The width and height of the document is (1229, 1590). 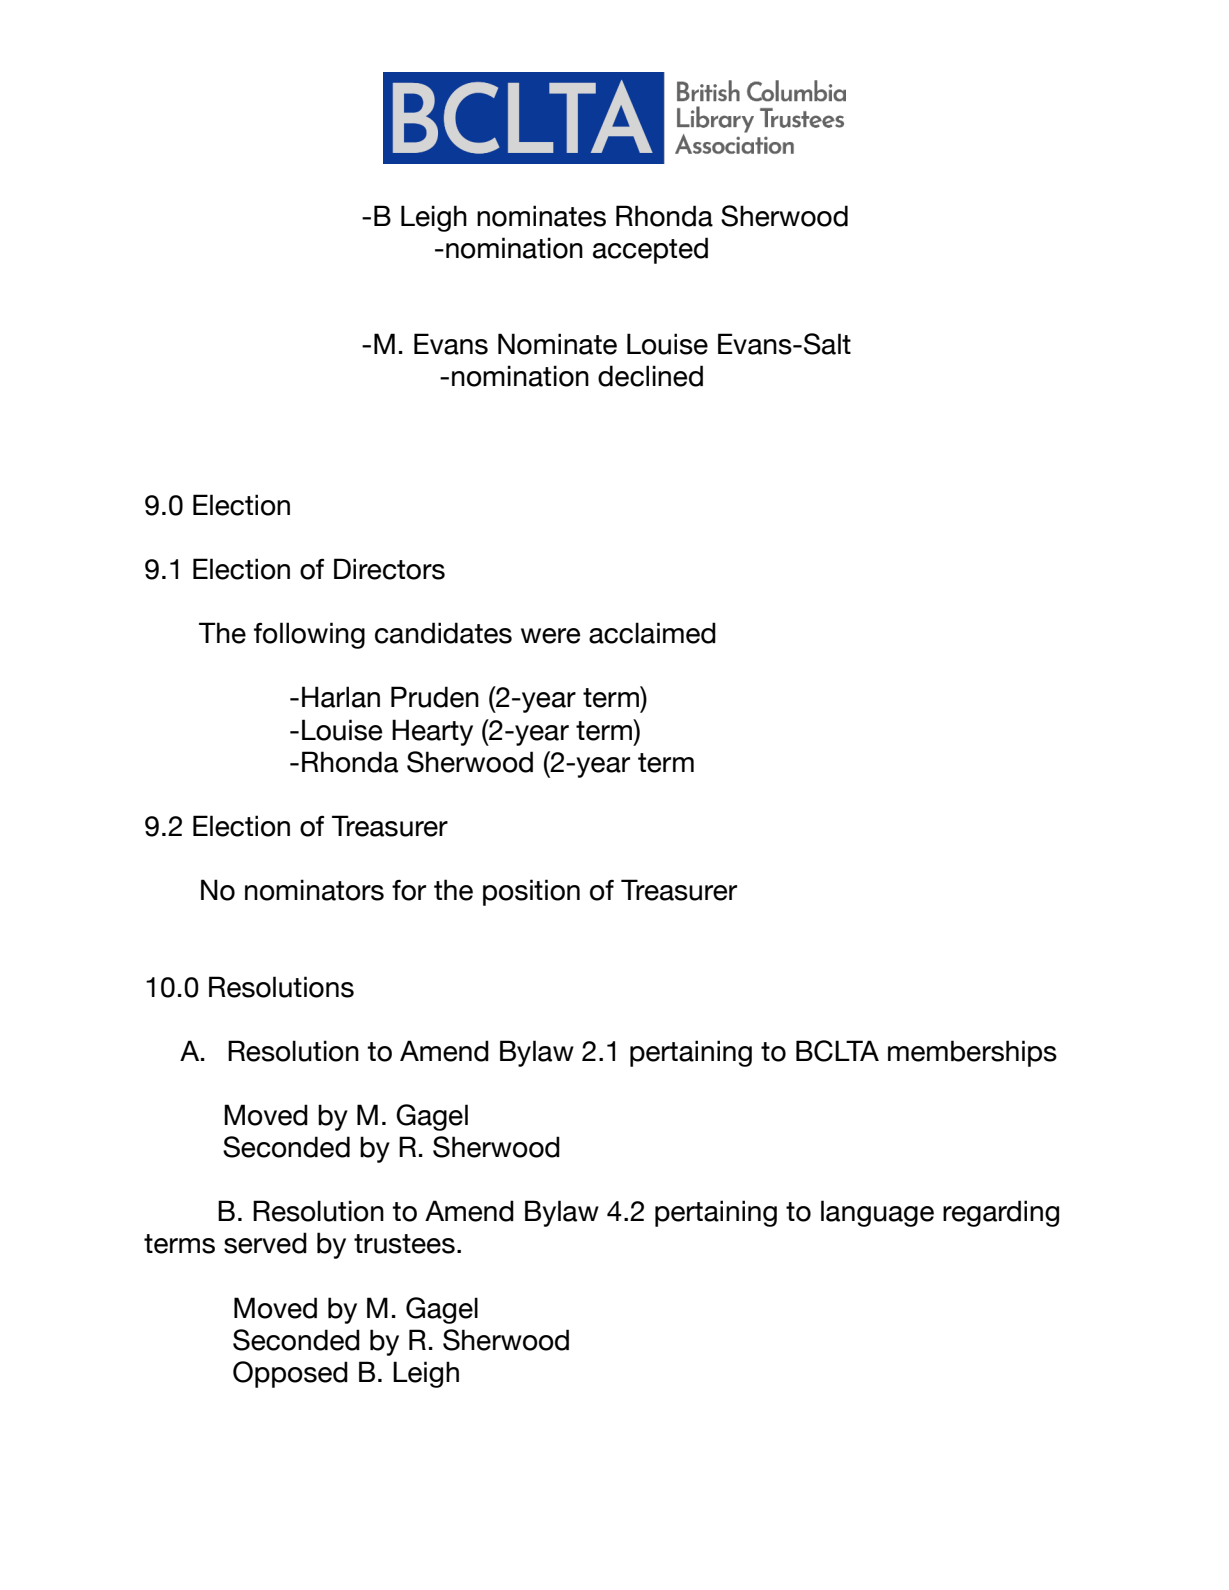 I want to click on Opposed, so click(x=290, y=1374).
